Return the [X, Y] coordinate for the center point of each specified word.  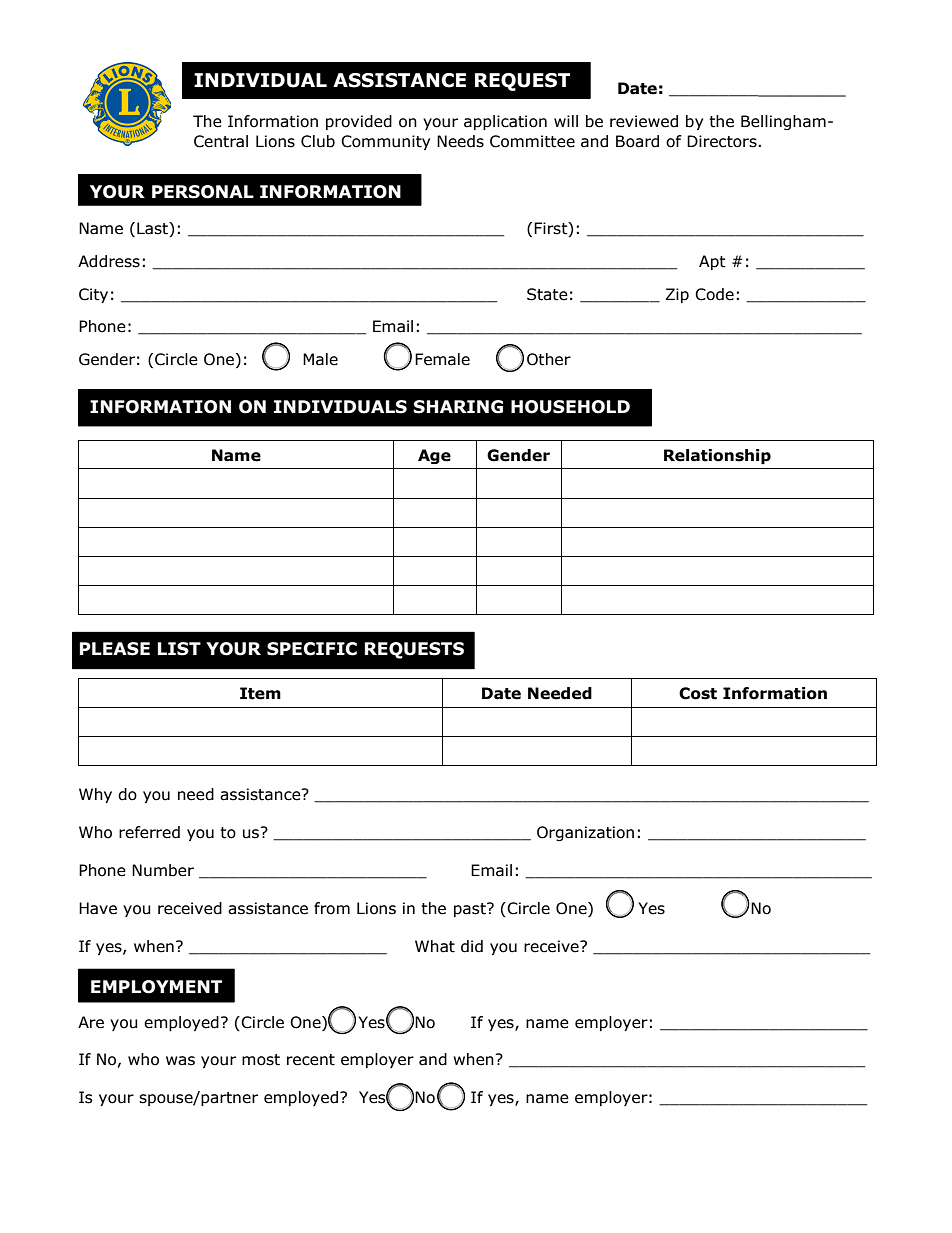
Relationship [717, 456]
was [180, 1061]
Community [385, 142]
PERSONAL [203, 192]
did [472, 946]
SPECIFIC [312, 649]
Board [637, 141]
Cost [698, 693]
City [93, 295]
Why [95, 795]
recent [311, 1060]
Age [434, 456]
